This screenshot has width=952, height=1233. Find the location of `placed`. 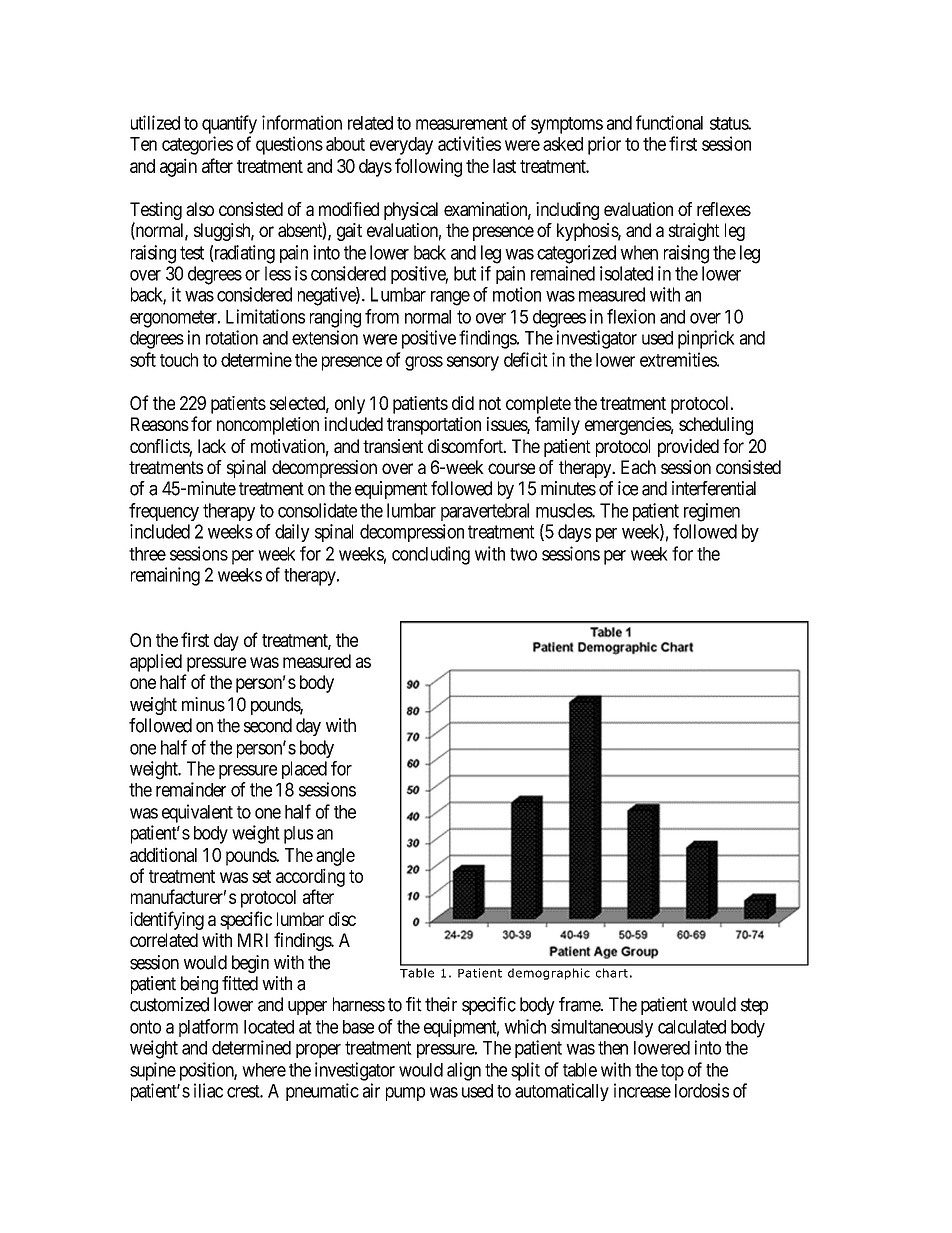

placed is located at coordinates (304, 770).
